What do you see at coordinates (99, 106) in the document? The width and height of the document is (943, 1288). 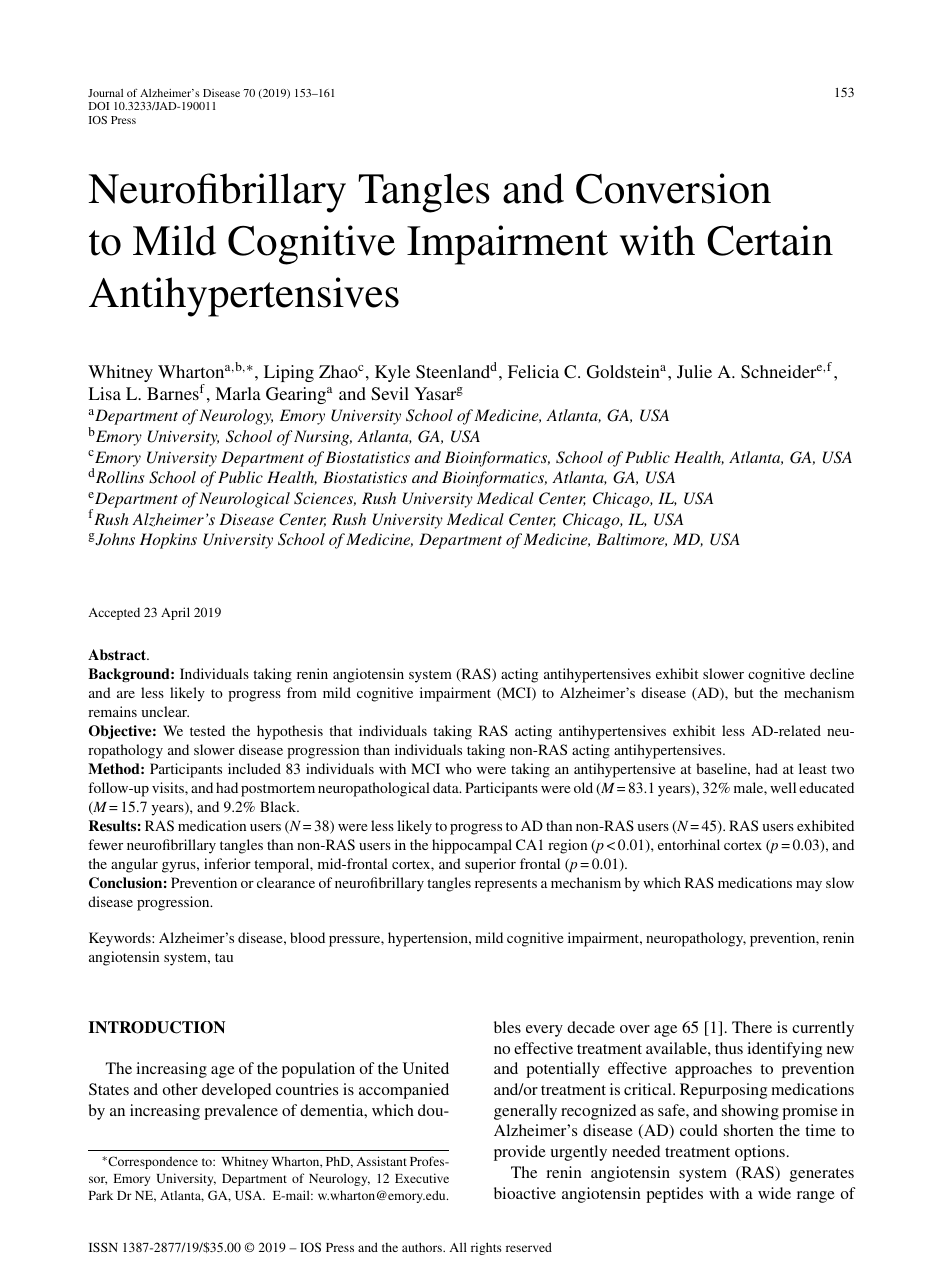 I see `DOI` at bounding box center [99, 106].
